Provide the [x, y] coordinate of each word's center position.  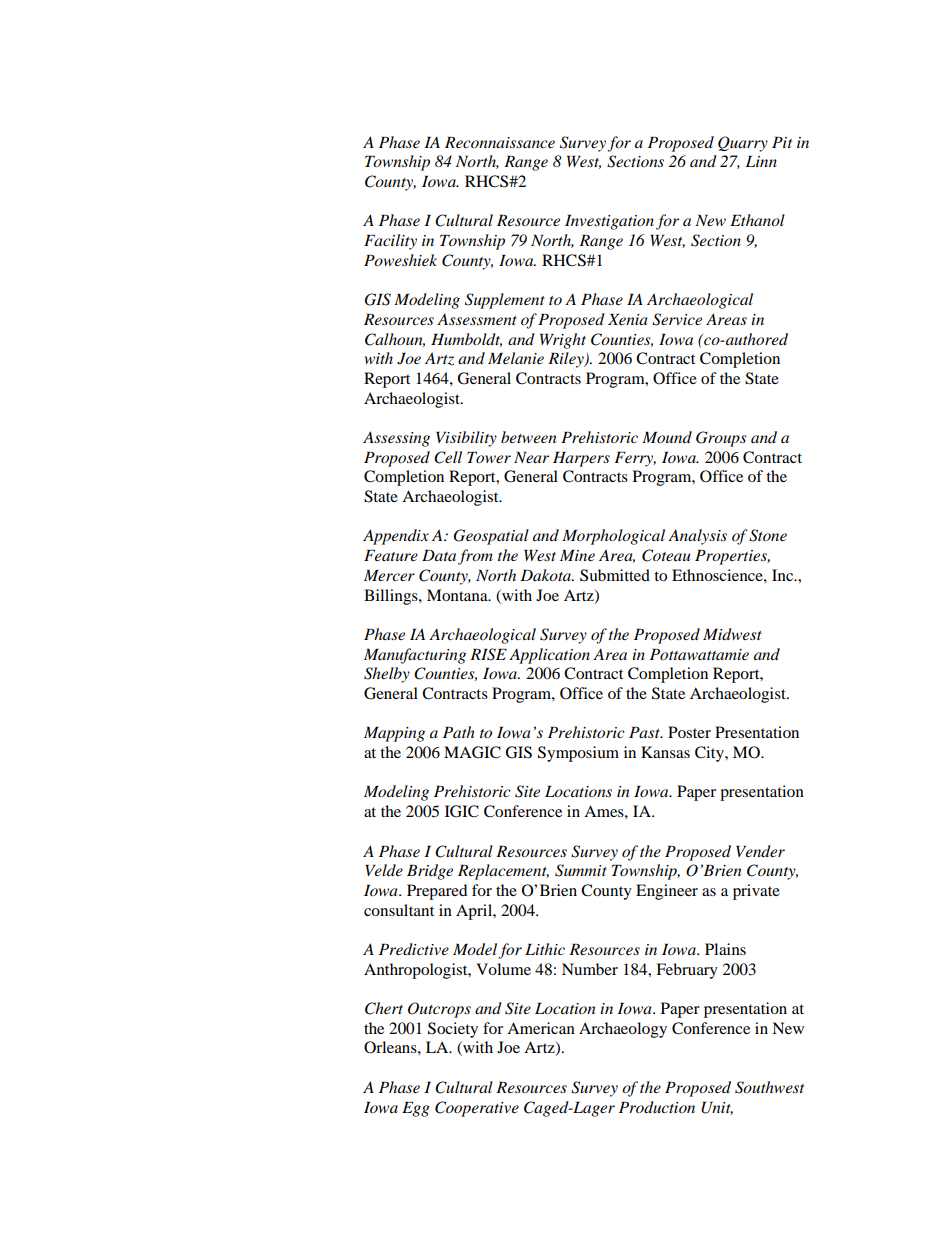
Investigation [609, 222]
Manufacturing [415, 656]
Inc [784, 575]
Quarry [743, 144]
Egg [416, 1109]
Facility [390, 242]
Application [549, 656]
